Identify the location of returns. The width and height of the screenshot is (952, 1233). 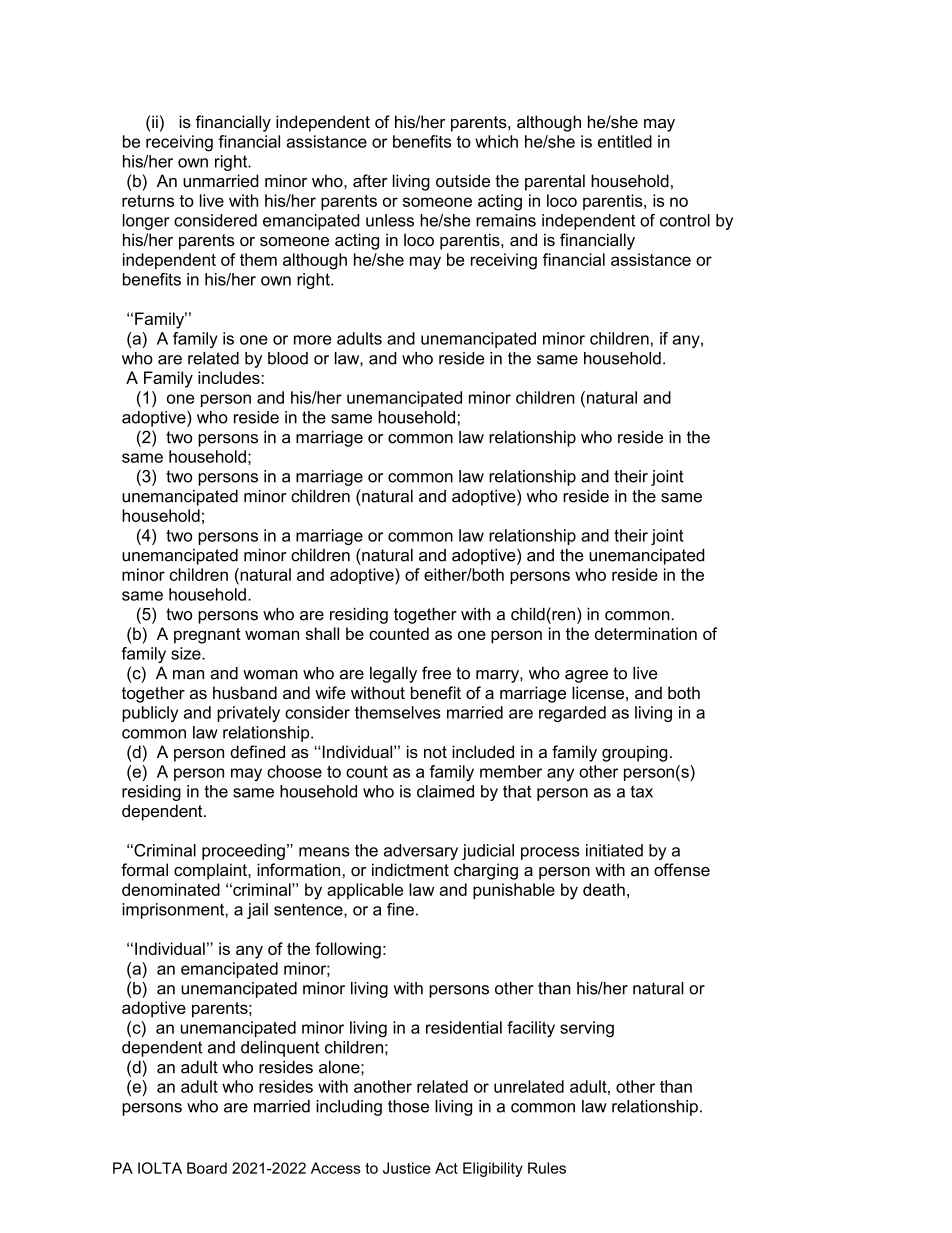
(148, 201).
